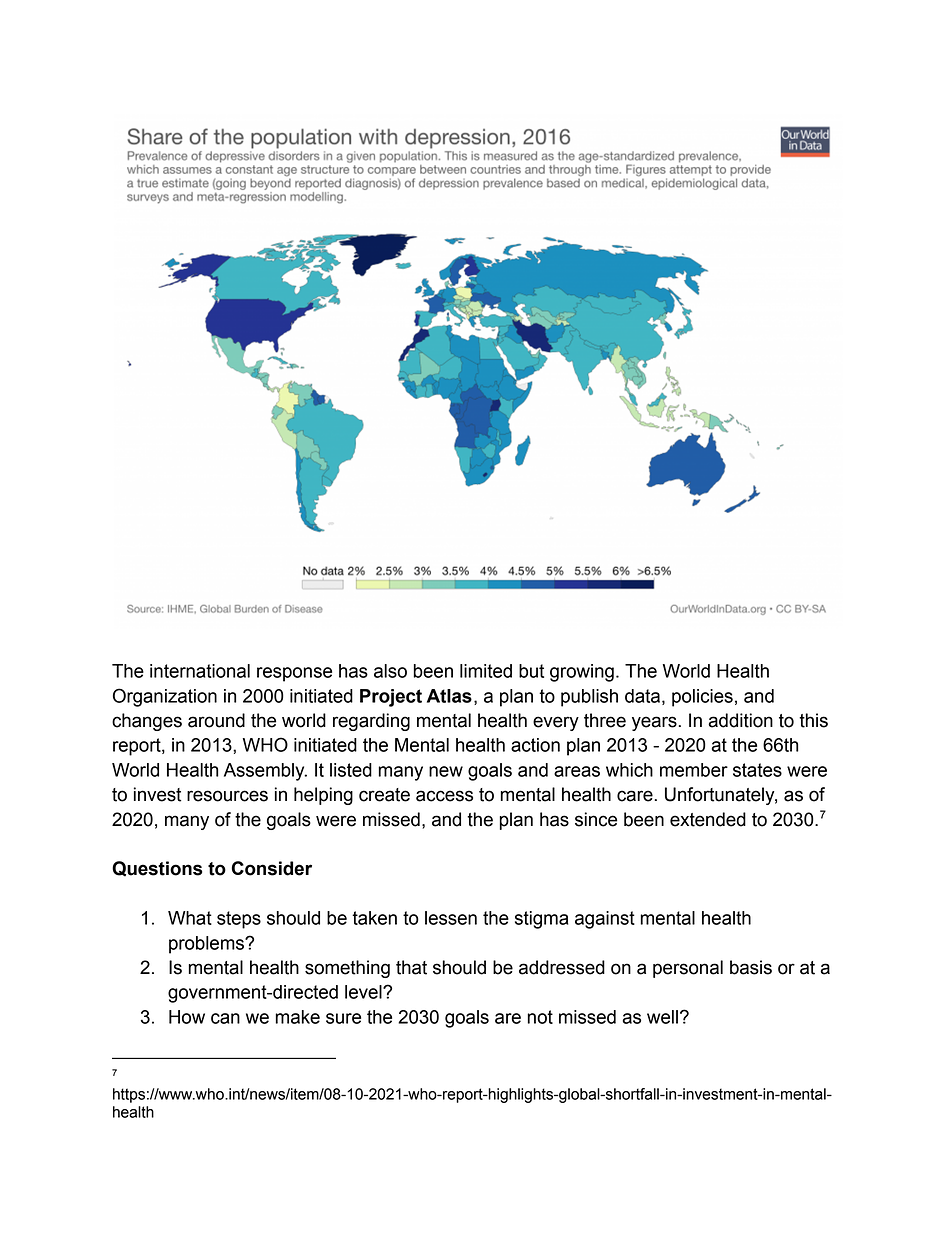 The width and height of the screenshot is (952, 1233). What do you see at coordinates (702, 698) in the screenshot?
I see `policies` at bounding box center [702, 698].
